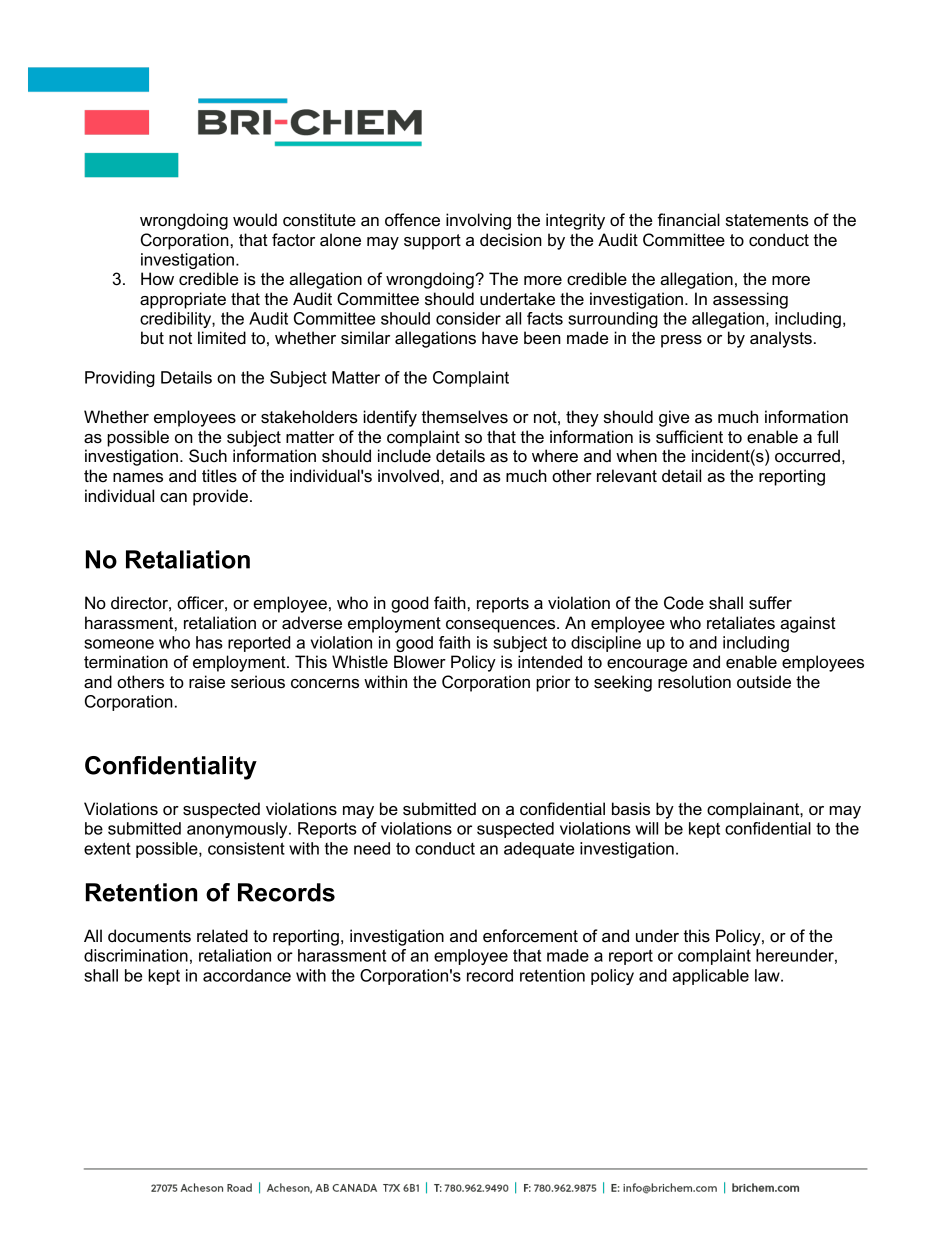  Describe the element at coordinates (767, 220) in the screenshot. I see `statements` at that location.
